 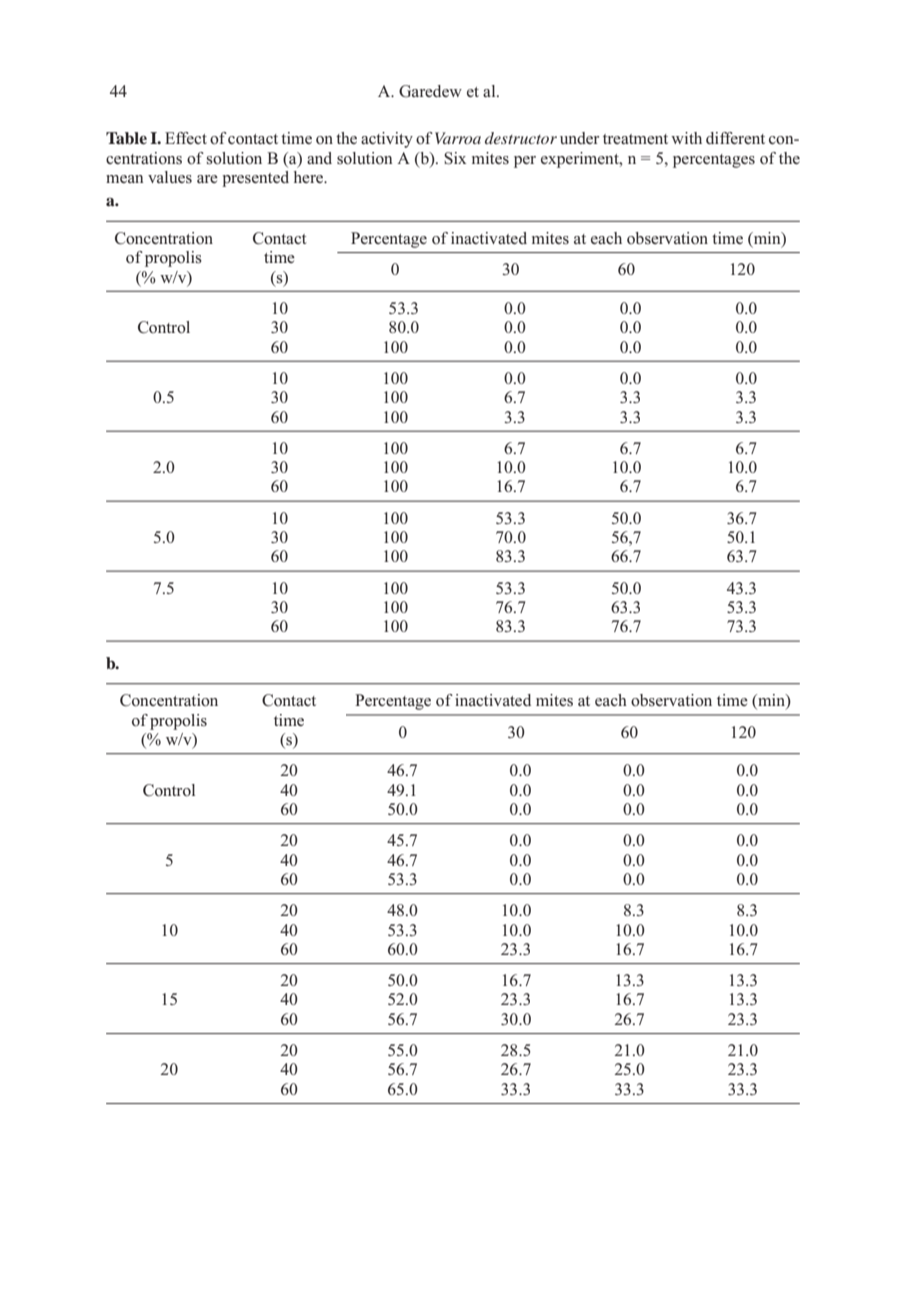 What do you see at coordinates (170, 177) in the screenshot?
I see `values` at bounding box center [170, 177].
